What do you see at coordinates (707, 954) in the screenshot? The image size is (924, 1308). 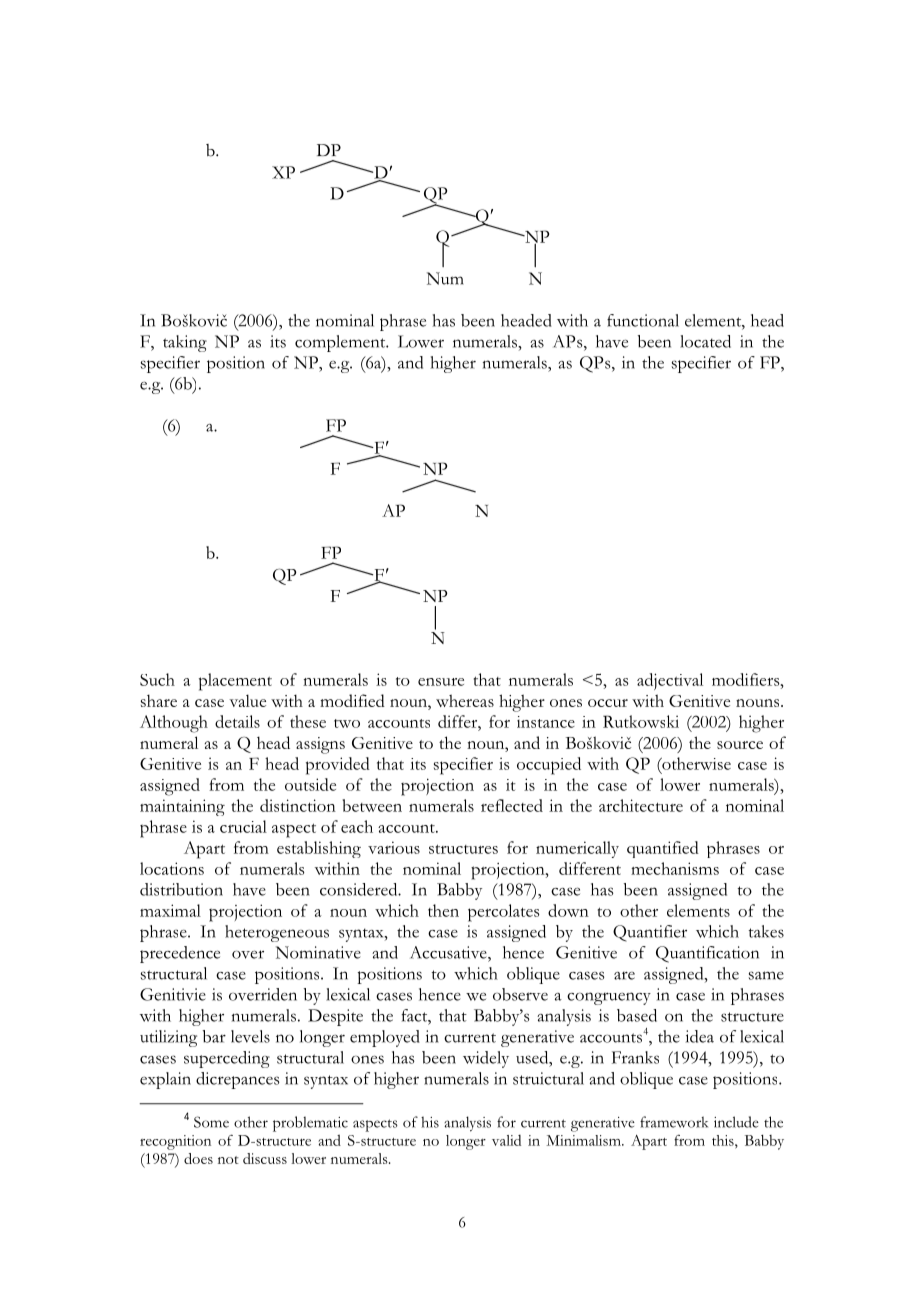 I see `Quantification` at bounding box center [707, 954].
